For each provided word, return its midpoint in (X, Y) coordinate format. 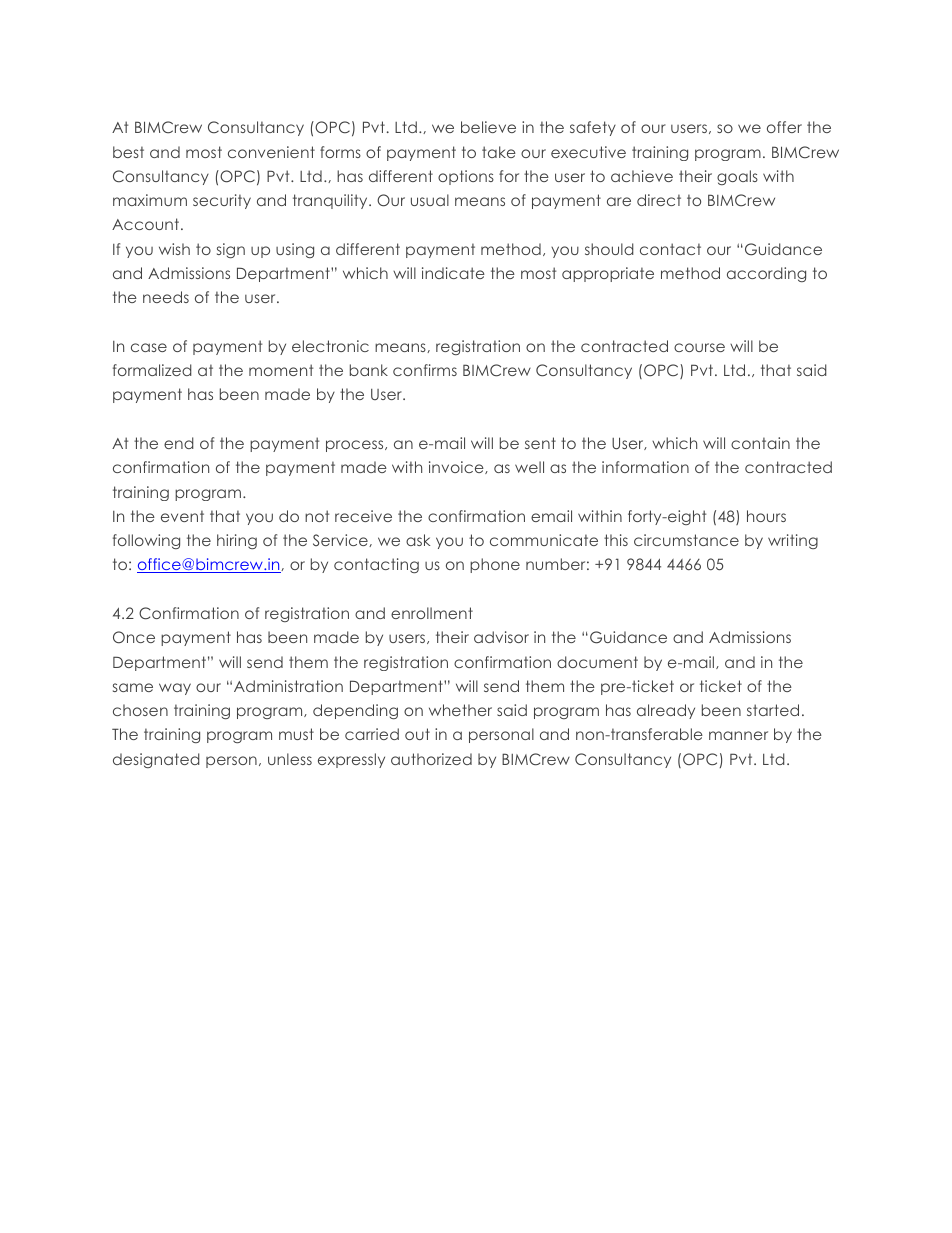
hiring (237, 541)
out (417, 734)
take (499, 152)
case (149, 347)
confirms (425, 370)
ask (418, 540)
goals (737, 177)
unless (290, 759)
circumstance (686, 540)
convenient (271, 152)
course (699, 347)
